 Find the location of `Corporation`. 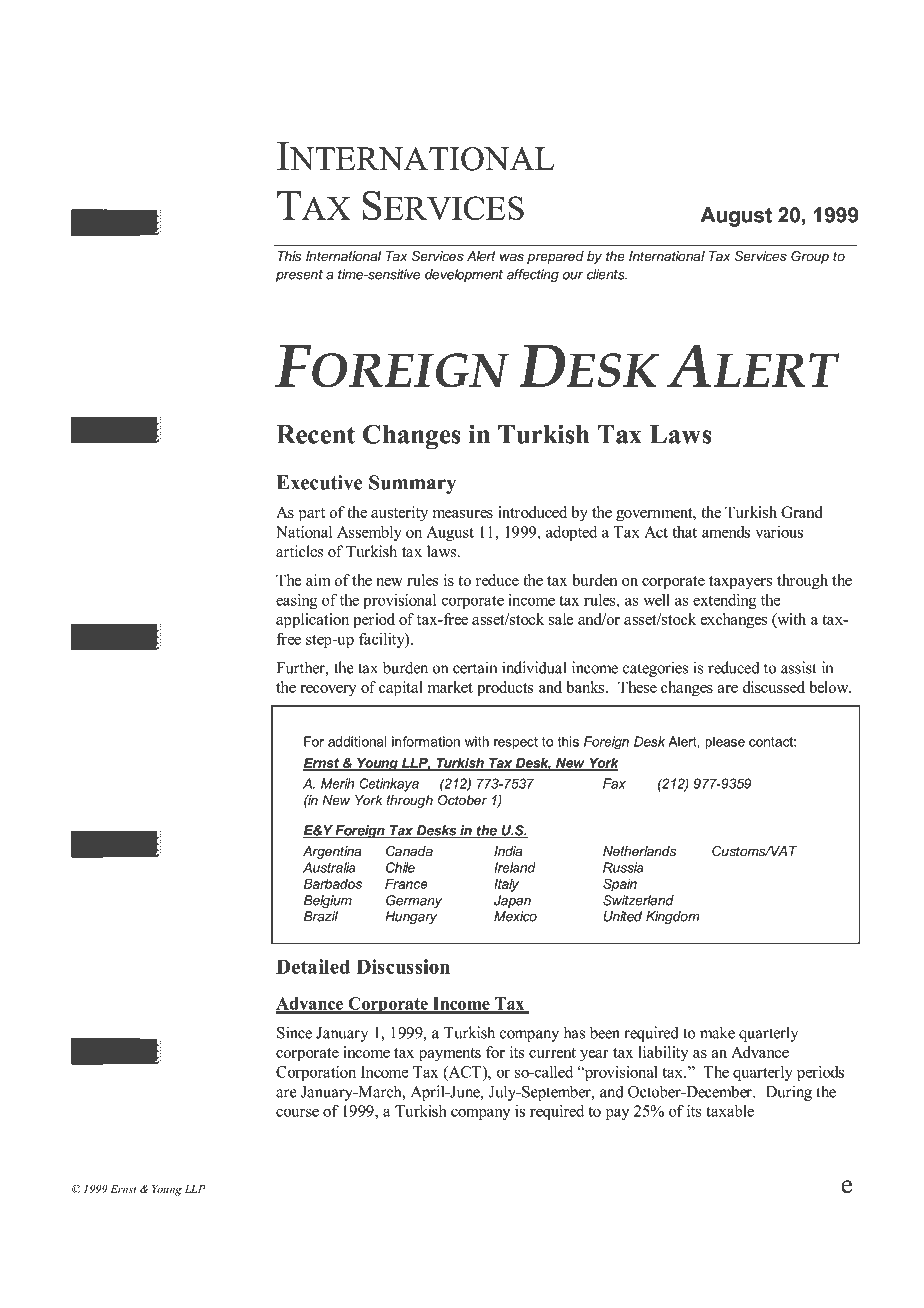

Corporation is located at coordinates (316, 1073).
